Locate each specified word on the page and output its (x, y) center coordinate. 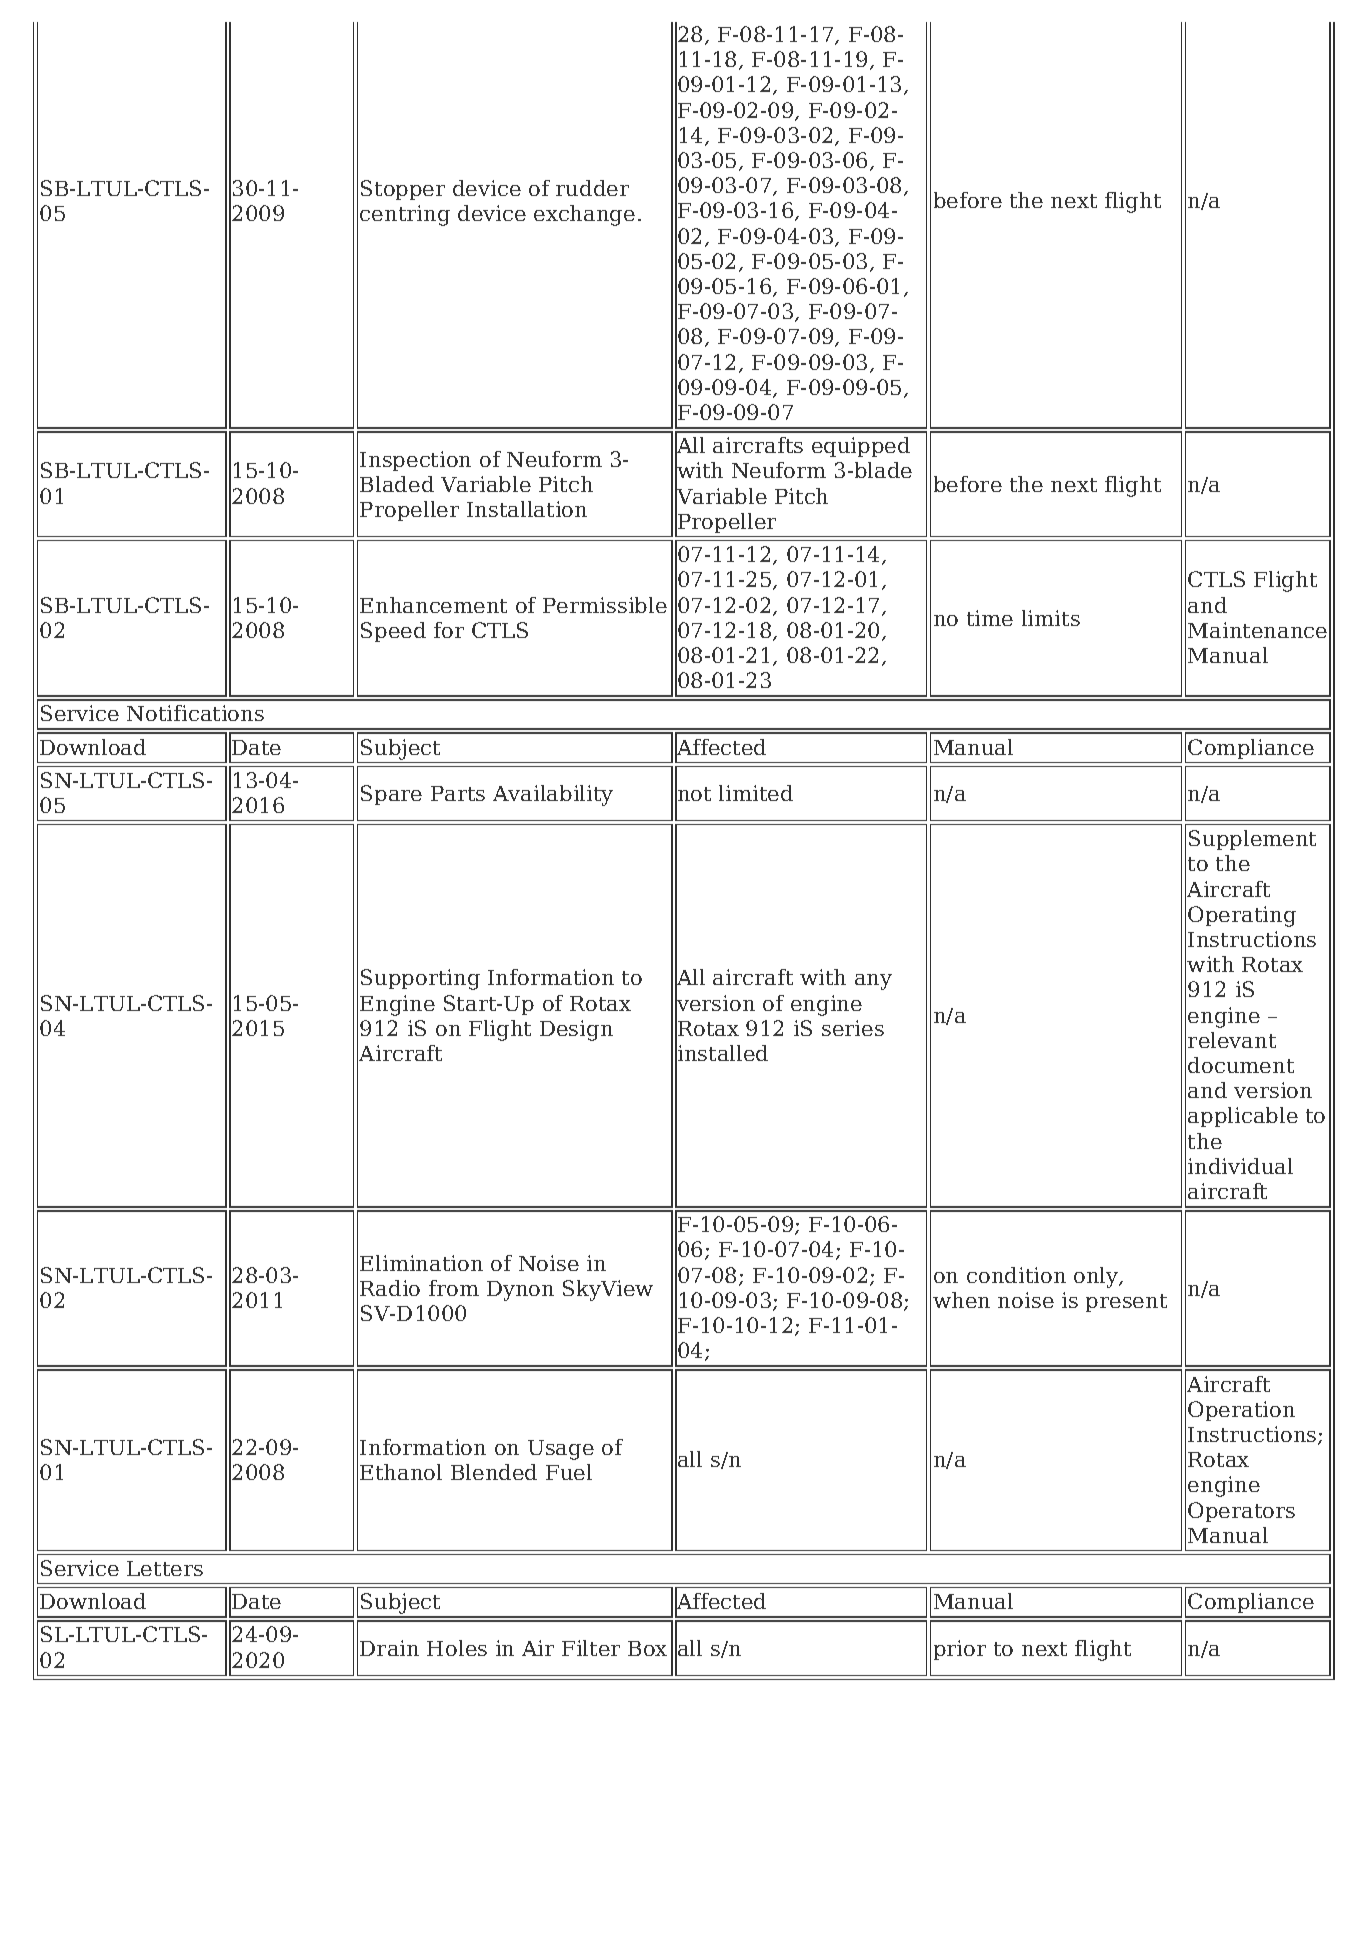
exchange (584, 215)
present (1126, 1303)
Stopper (403, 190)
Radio (390, 1288)
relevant (1232, 1040)
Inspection (415, 461)
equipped (861, 447)
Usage (561, 1450)
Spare (391, 795)
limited (756, 793)
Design (576, 1030)
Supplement (1252, 840)
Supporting (420, 979)
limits (1051, 618)
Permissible (605, 605)
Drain (389, 1648)
